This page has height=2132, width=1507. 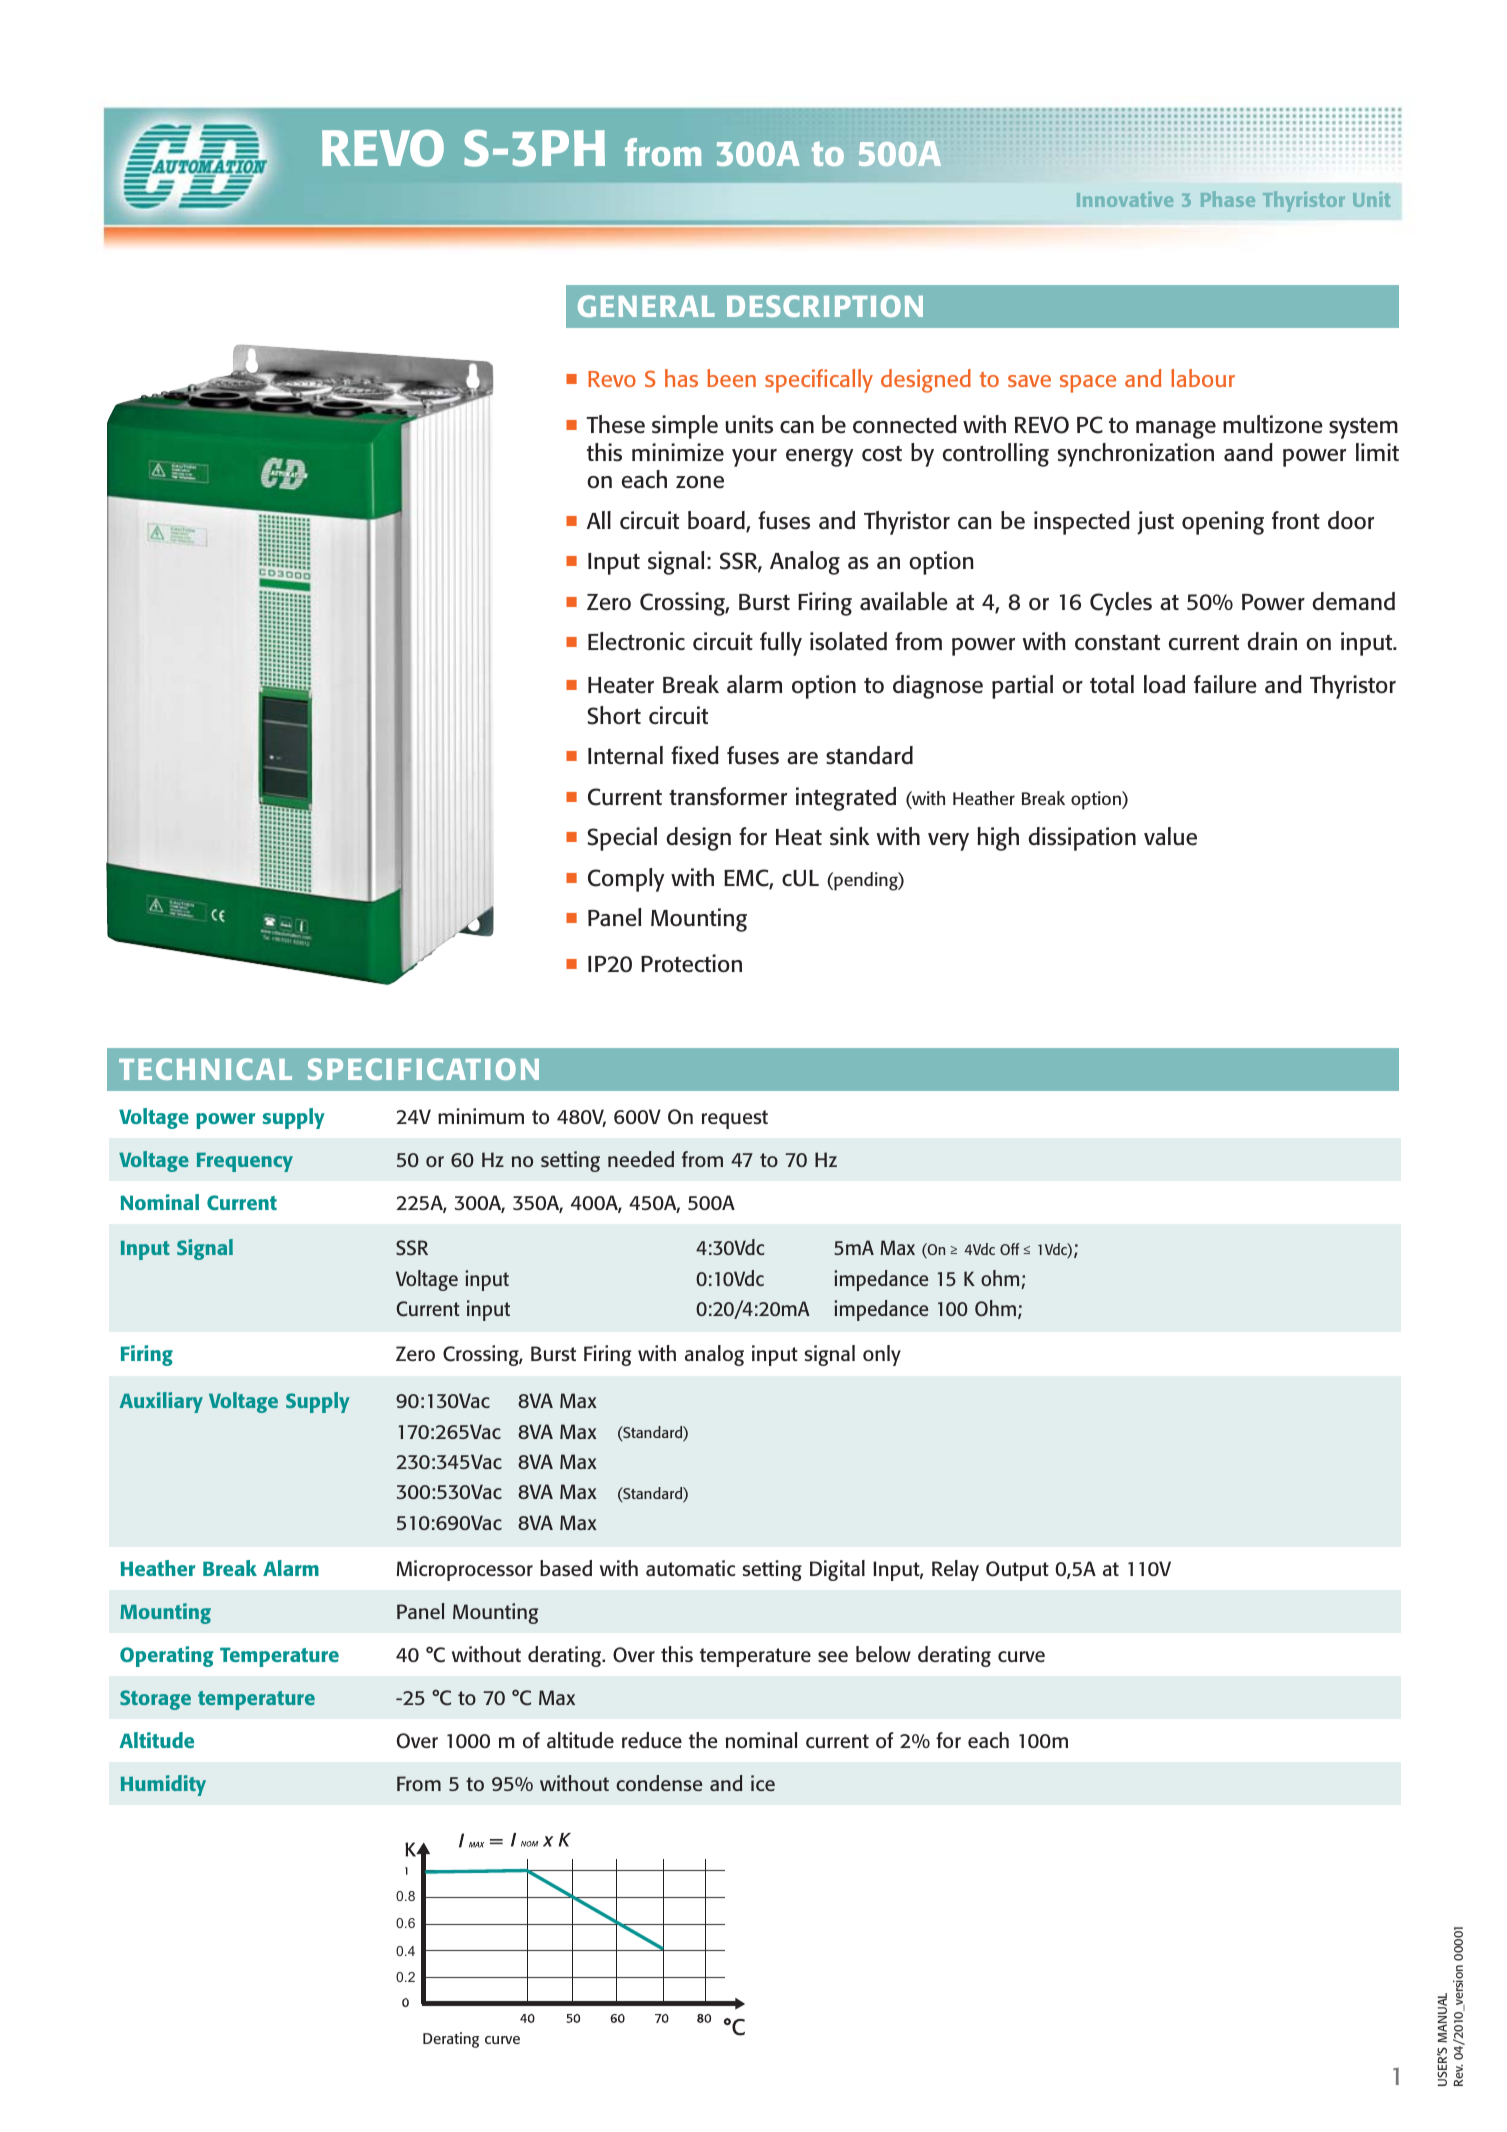 I want to click on drain, so click(x=1272, y=641).
